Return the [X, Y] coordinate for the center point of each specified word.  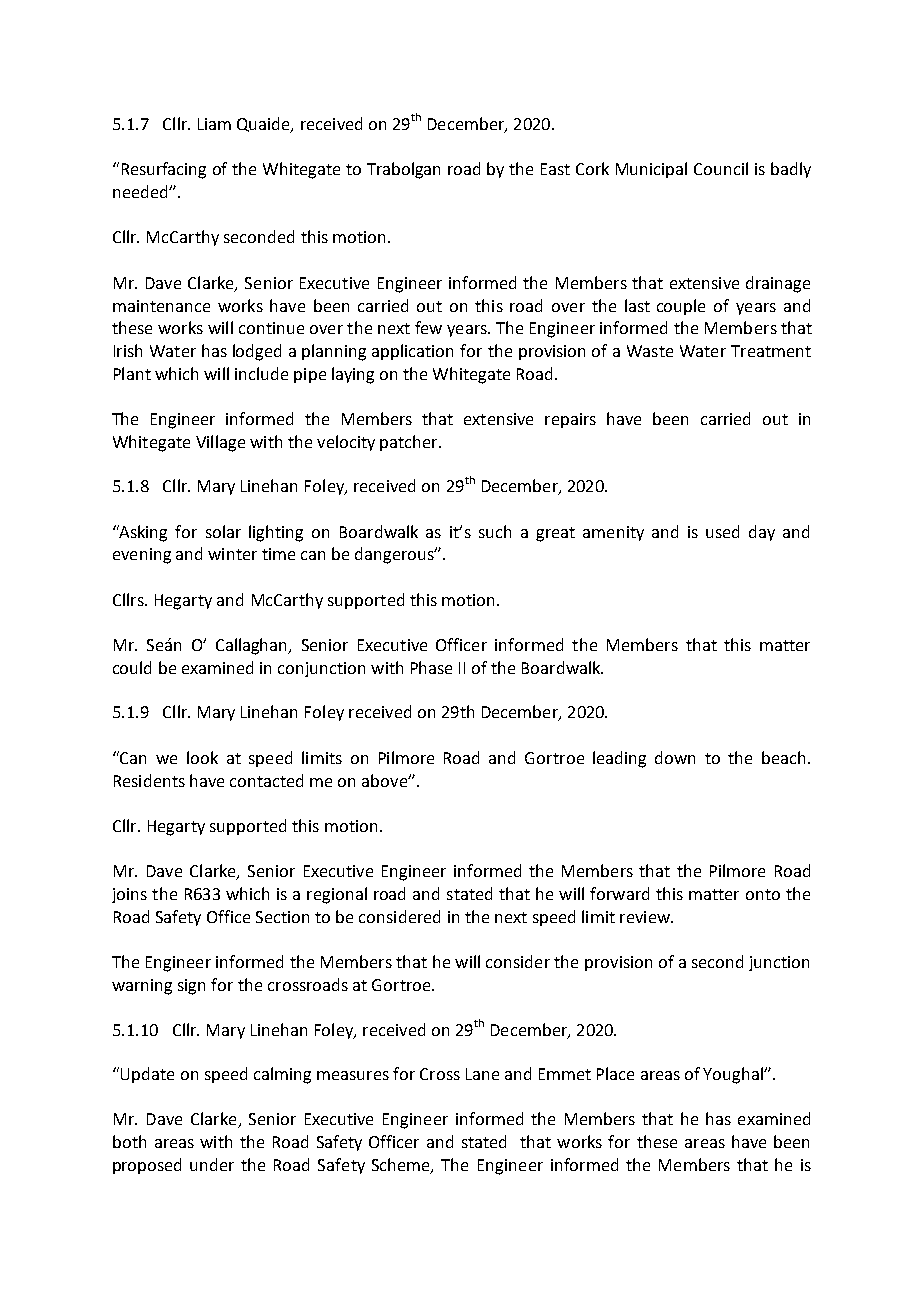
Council [721, 168]
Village [220, 443]
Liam [214, 124]
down [675, 757]
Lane [482, 1074]
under [212, 1164]
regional [337, 895]
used [722, 531]
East [555, 169]
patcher [410, 443]
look [202, 757]
